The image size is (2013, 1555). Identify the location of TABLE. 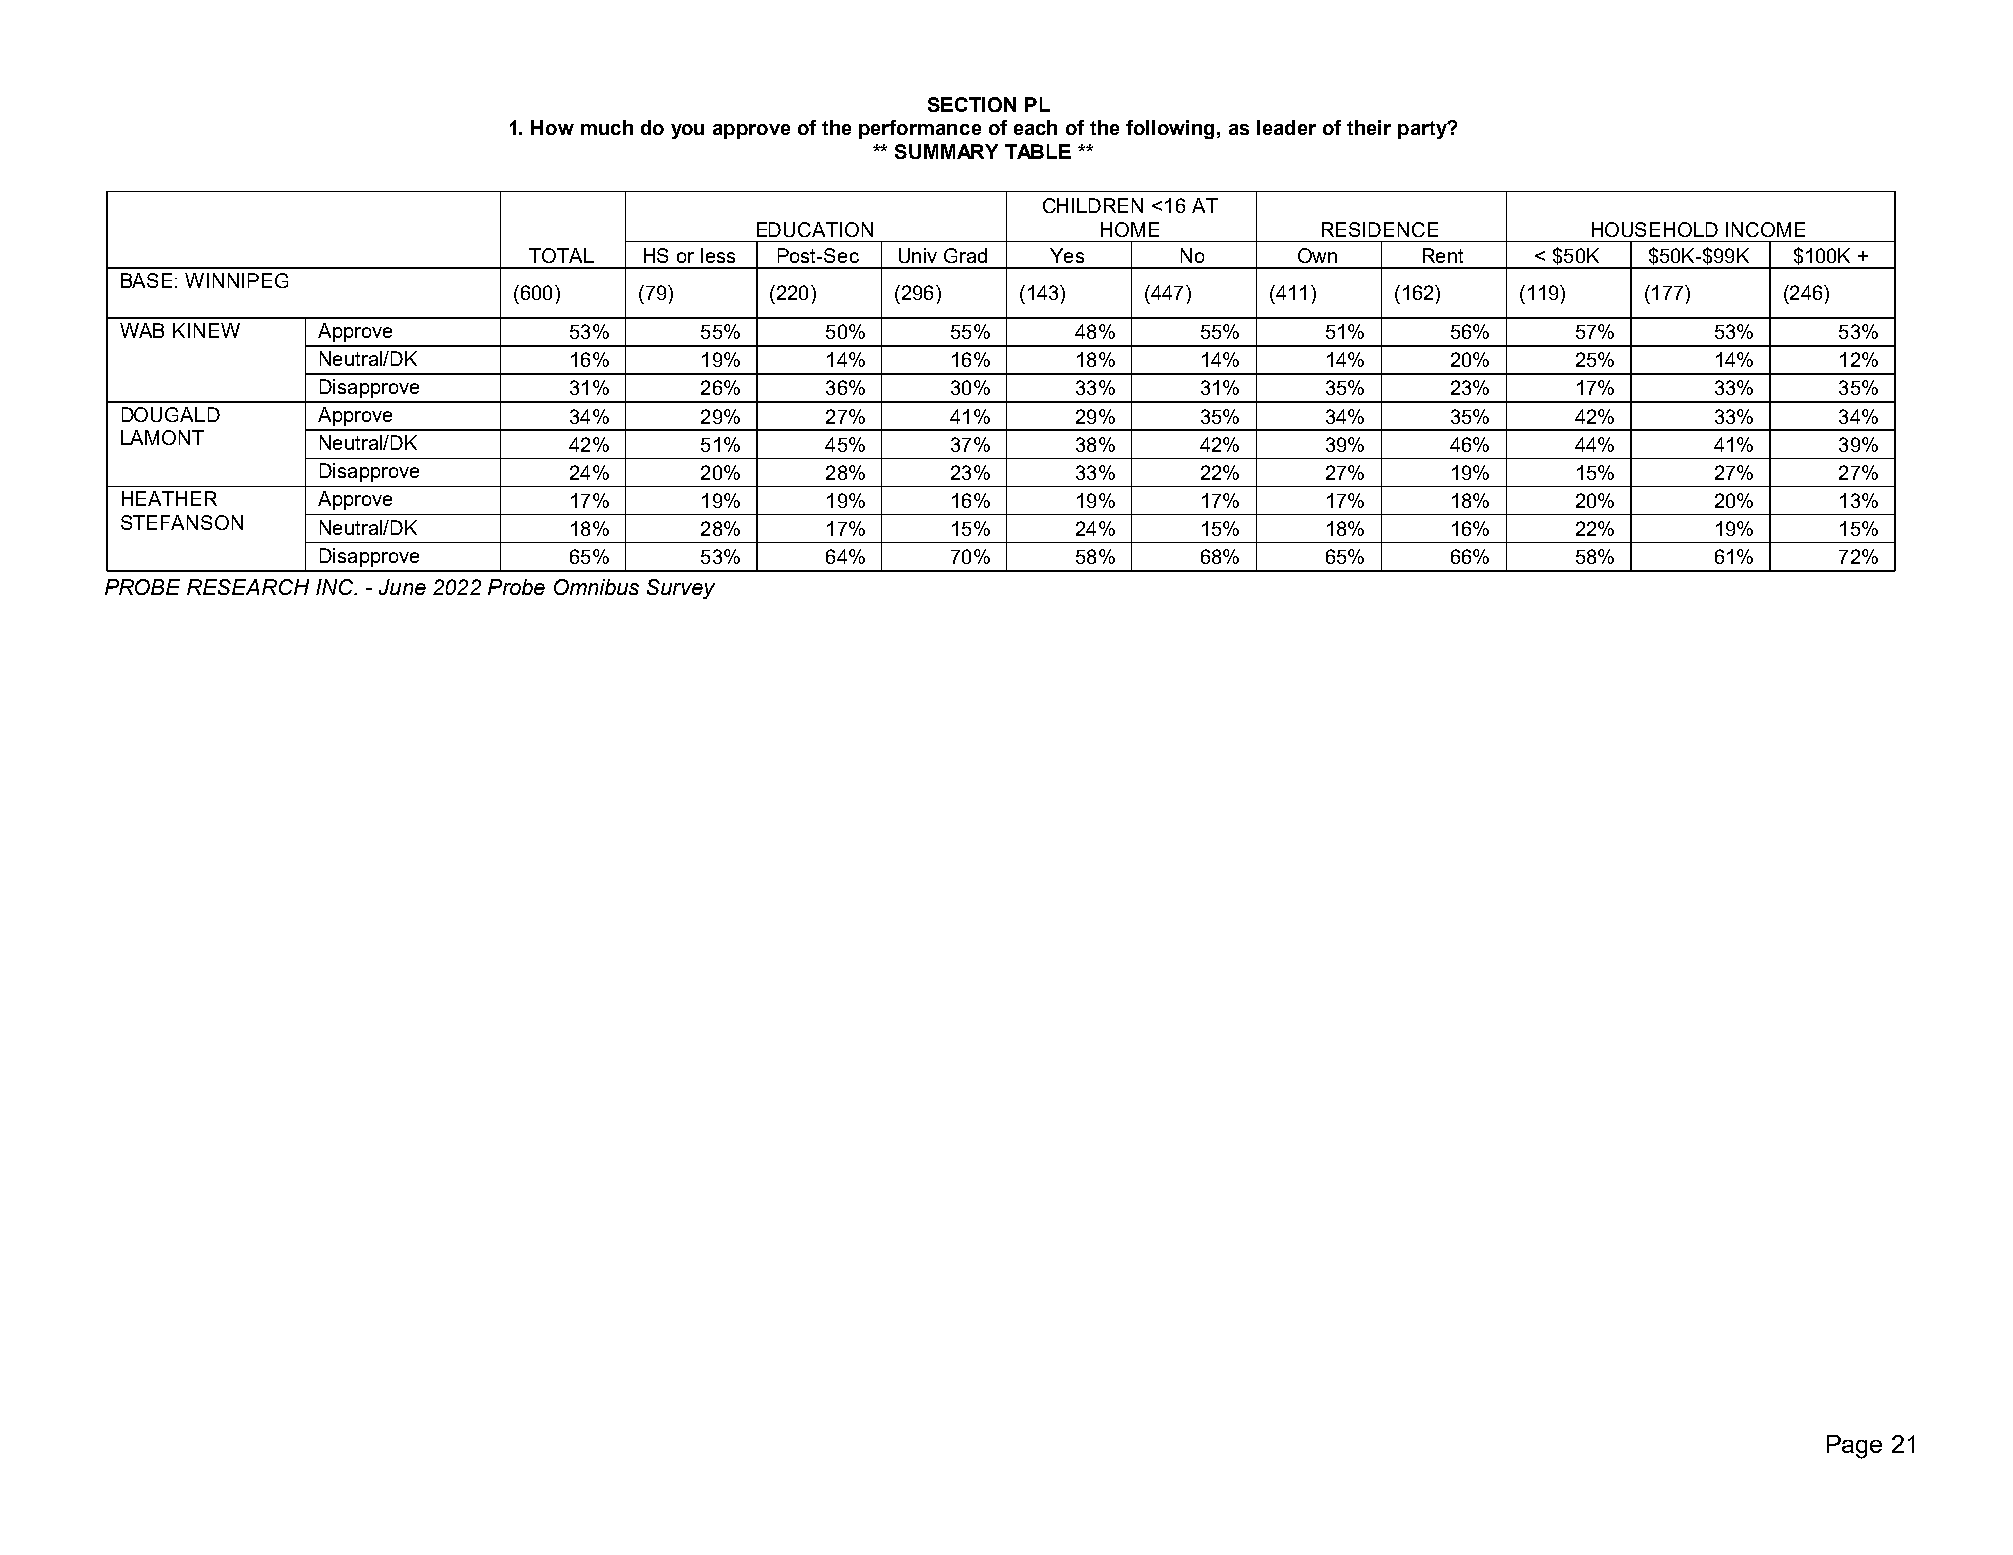
(1038, 151).
